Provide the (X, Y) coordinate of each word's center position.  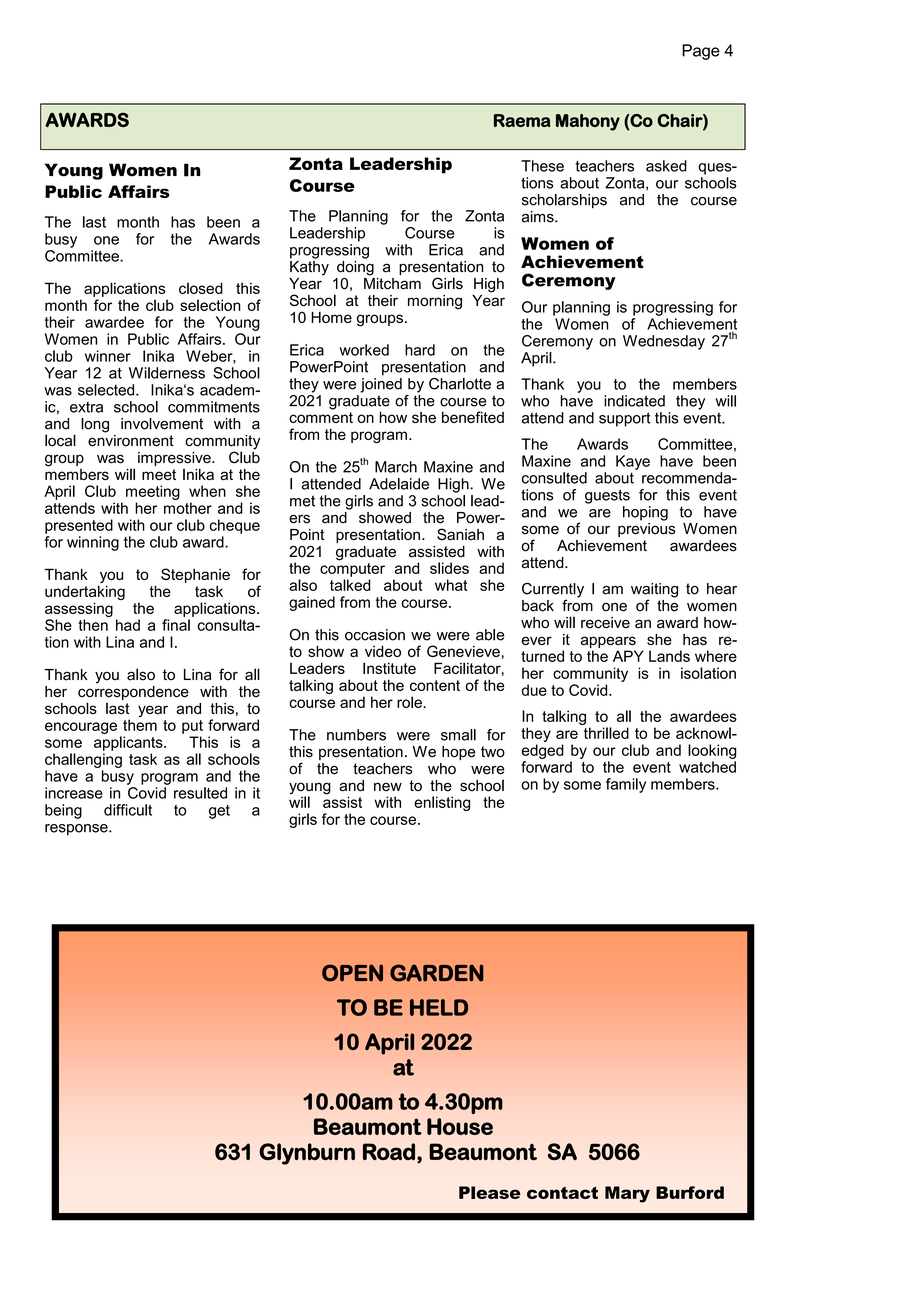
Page (701, 52)
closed (201, 288)
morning (435, 302)
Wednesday (664, 342)
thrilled (606, 733)
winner (108, 356)
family (626, 785)
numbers (356, 735)
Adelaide (399, 484)
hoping (645, 513)
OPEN (352, 973)
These (542, 166)
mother (188, 508)
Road (389, 1151)
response (77, 830)
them (140, 725)
